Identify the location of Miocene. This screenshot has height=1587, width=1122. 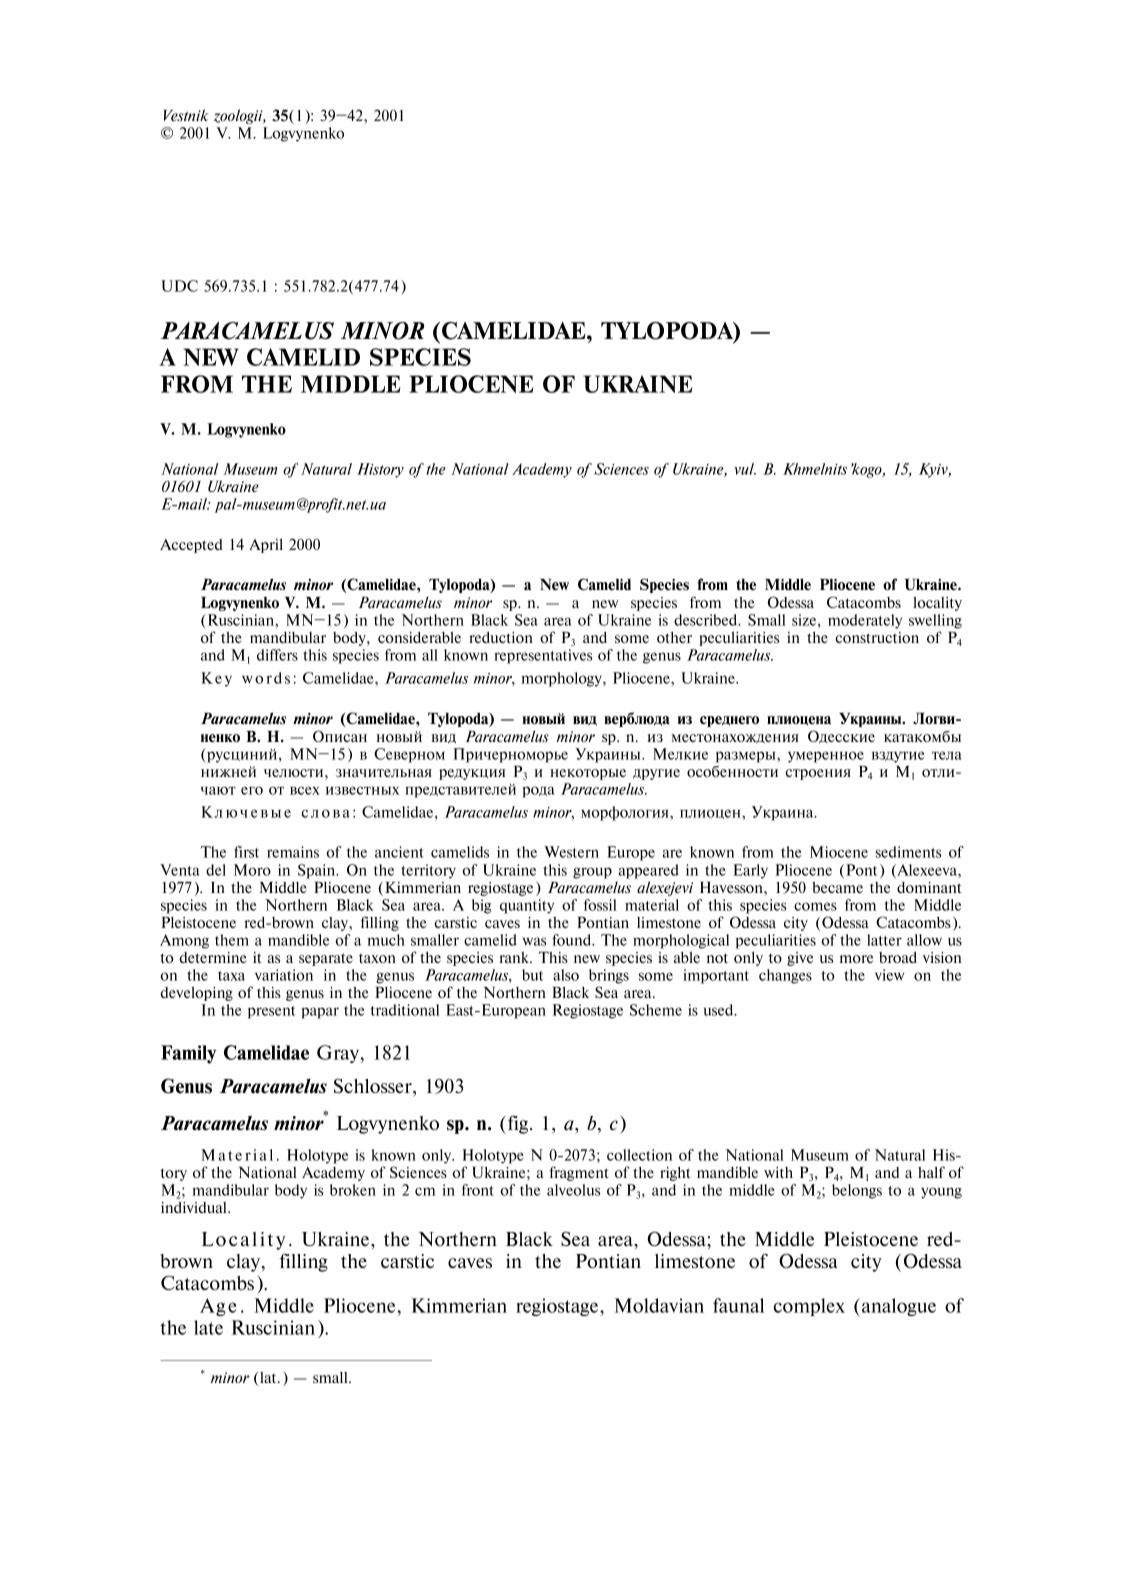
(839, 852).
